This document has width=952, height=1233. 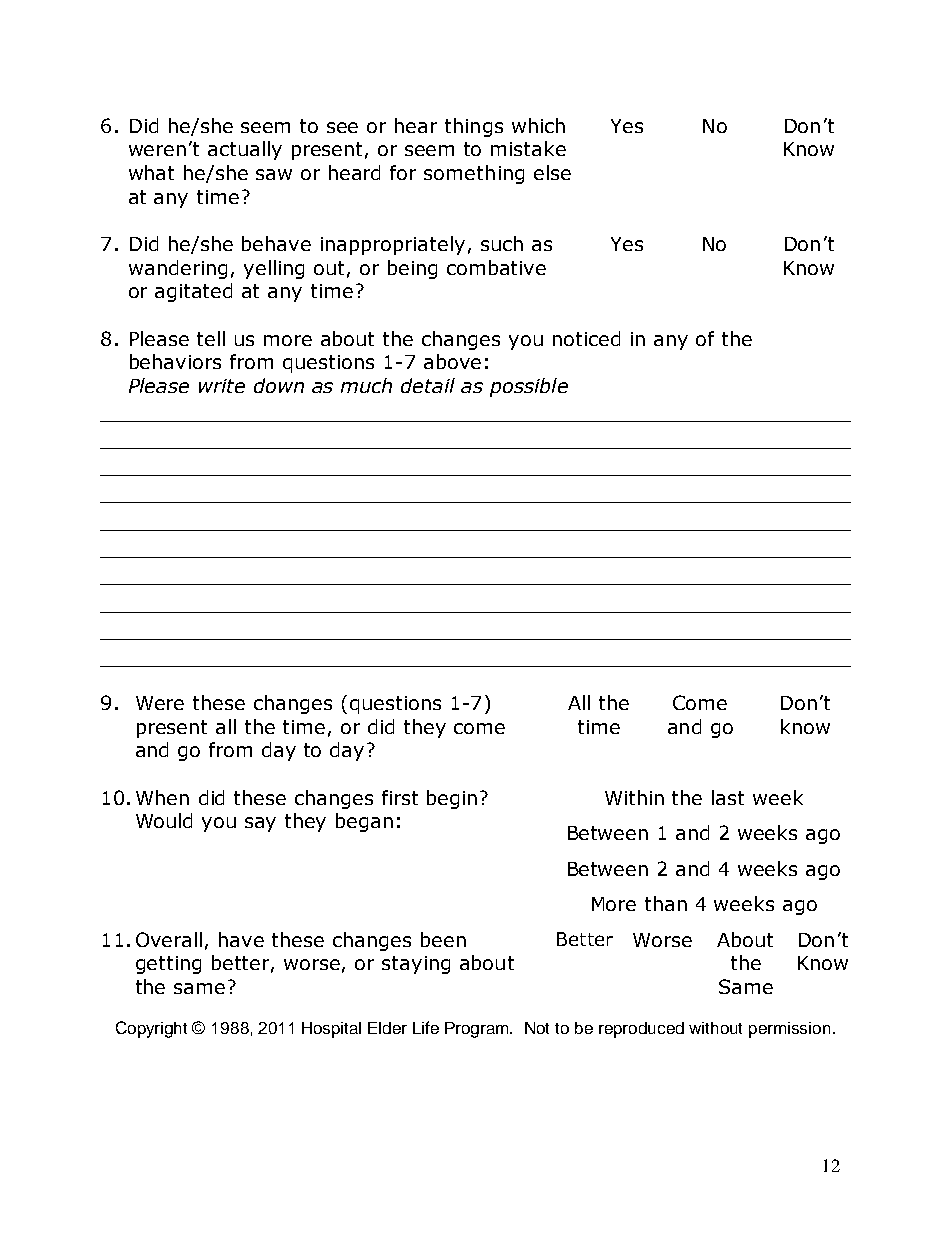 What do you see at coordinates (715, 1028) in the document?
I see `without` at bounding box center [715, 1028].
